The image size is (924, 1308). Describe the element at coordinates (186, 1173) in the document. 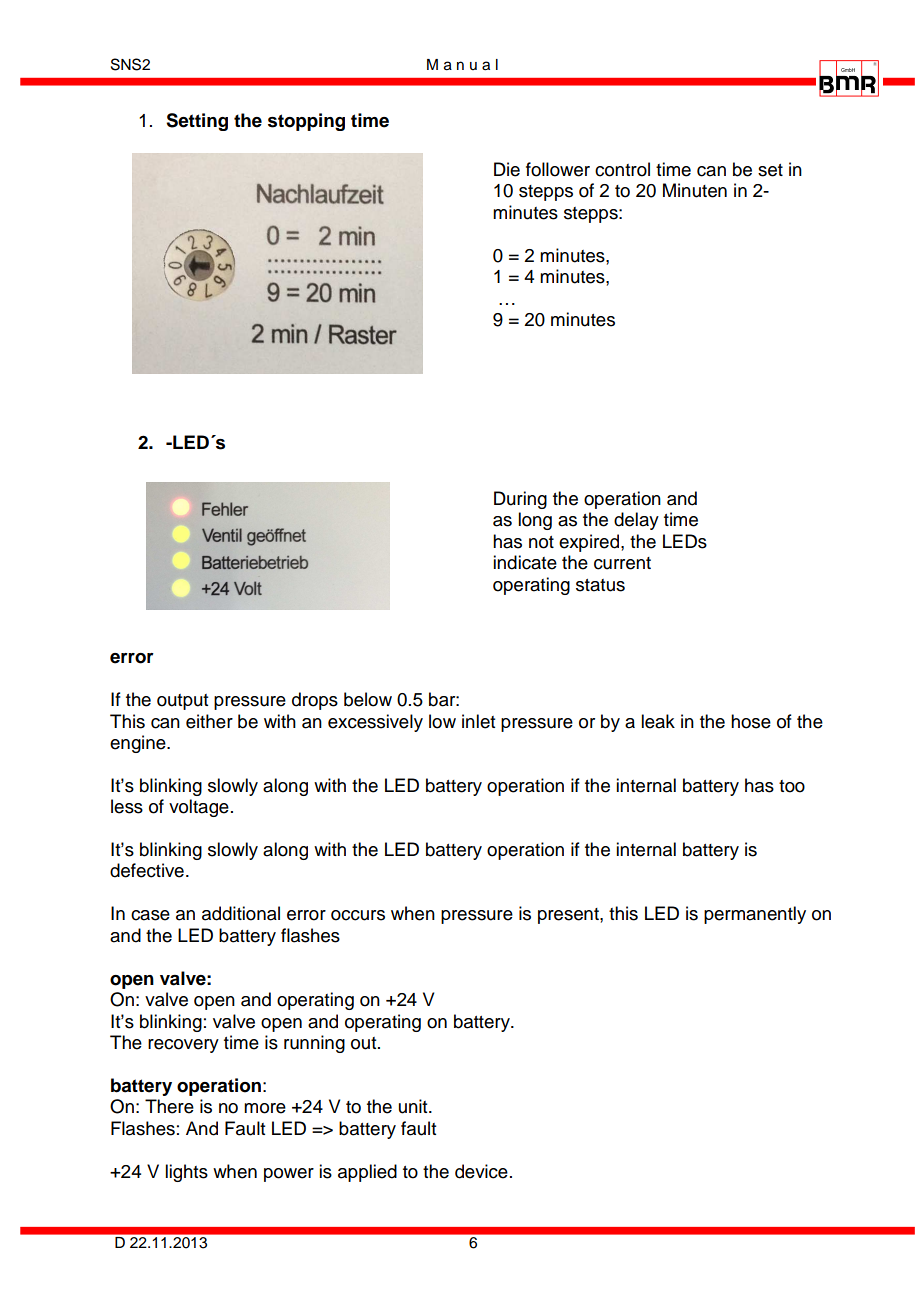

I see `lights` at that location.
